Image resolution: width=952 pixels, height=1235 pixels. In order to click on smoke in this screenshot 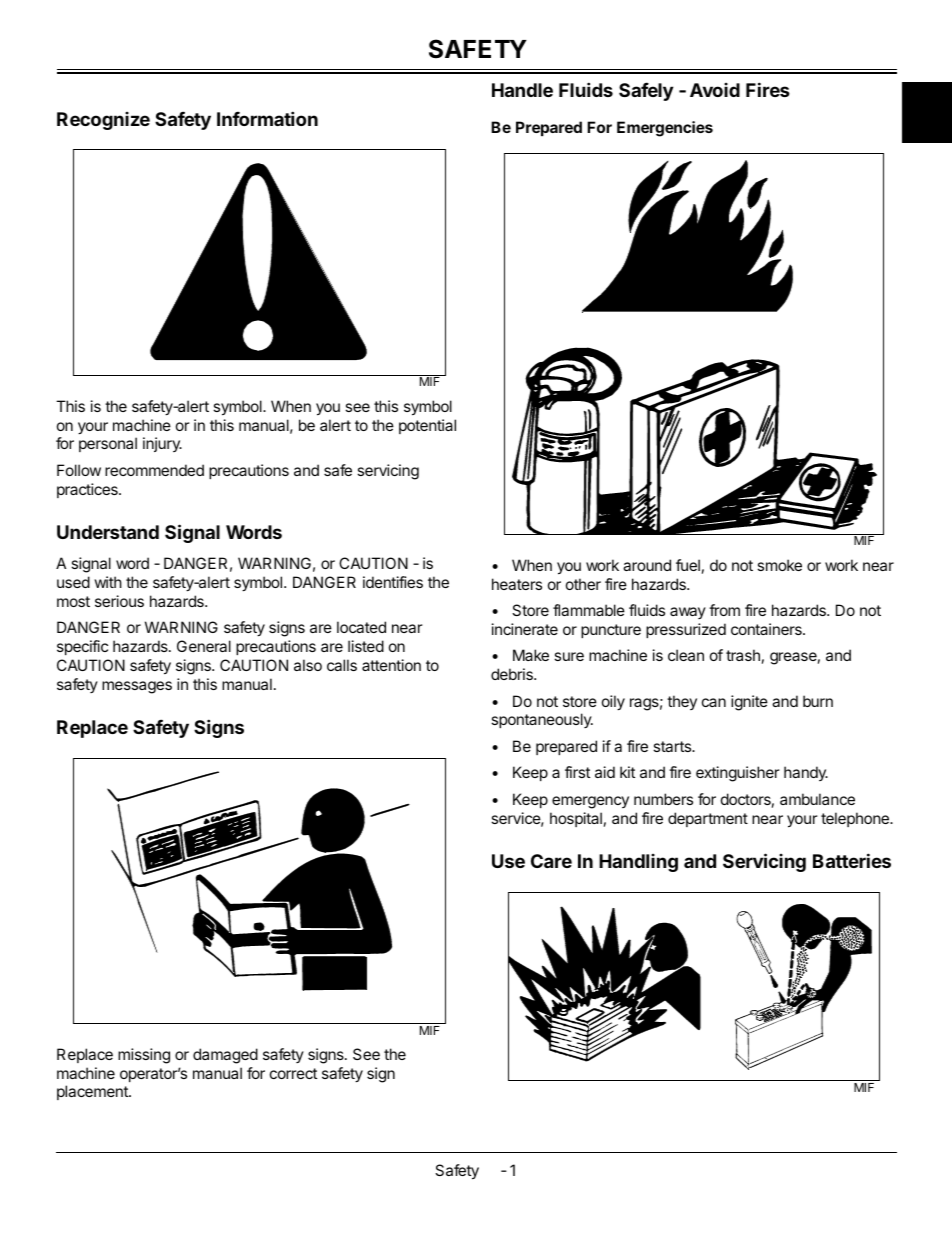, I will do `click(779, 565)`.
